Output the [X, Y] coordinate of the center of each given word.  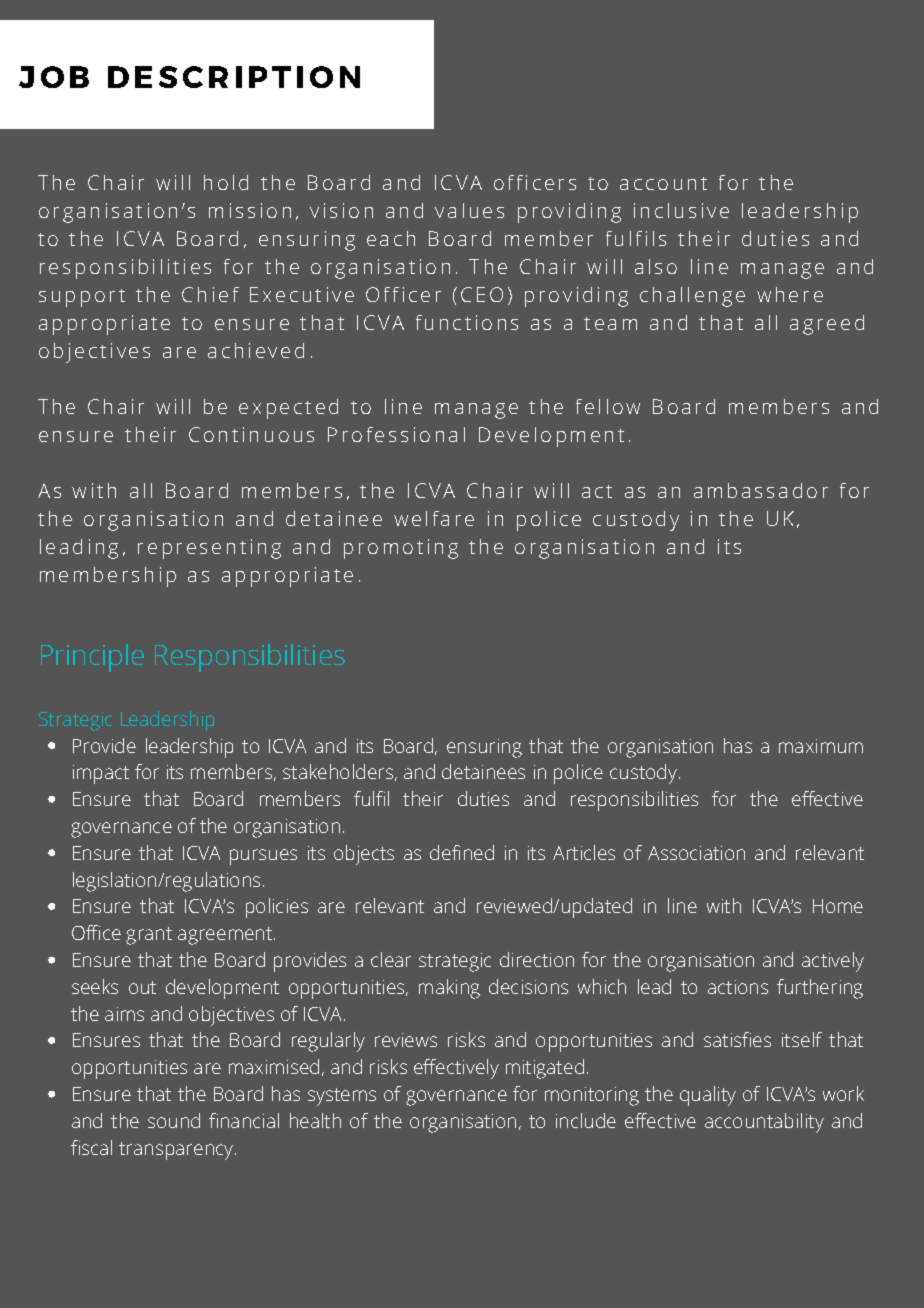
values [469, 210]
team [610, 323]
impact [101, 774]
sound [174, 1120]
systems [342, 1097]
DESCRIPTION [234, 77]
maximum [821, 746]
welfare [434, 518]
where [790, 294]
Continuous [251, 434]
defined [462, 852]
